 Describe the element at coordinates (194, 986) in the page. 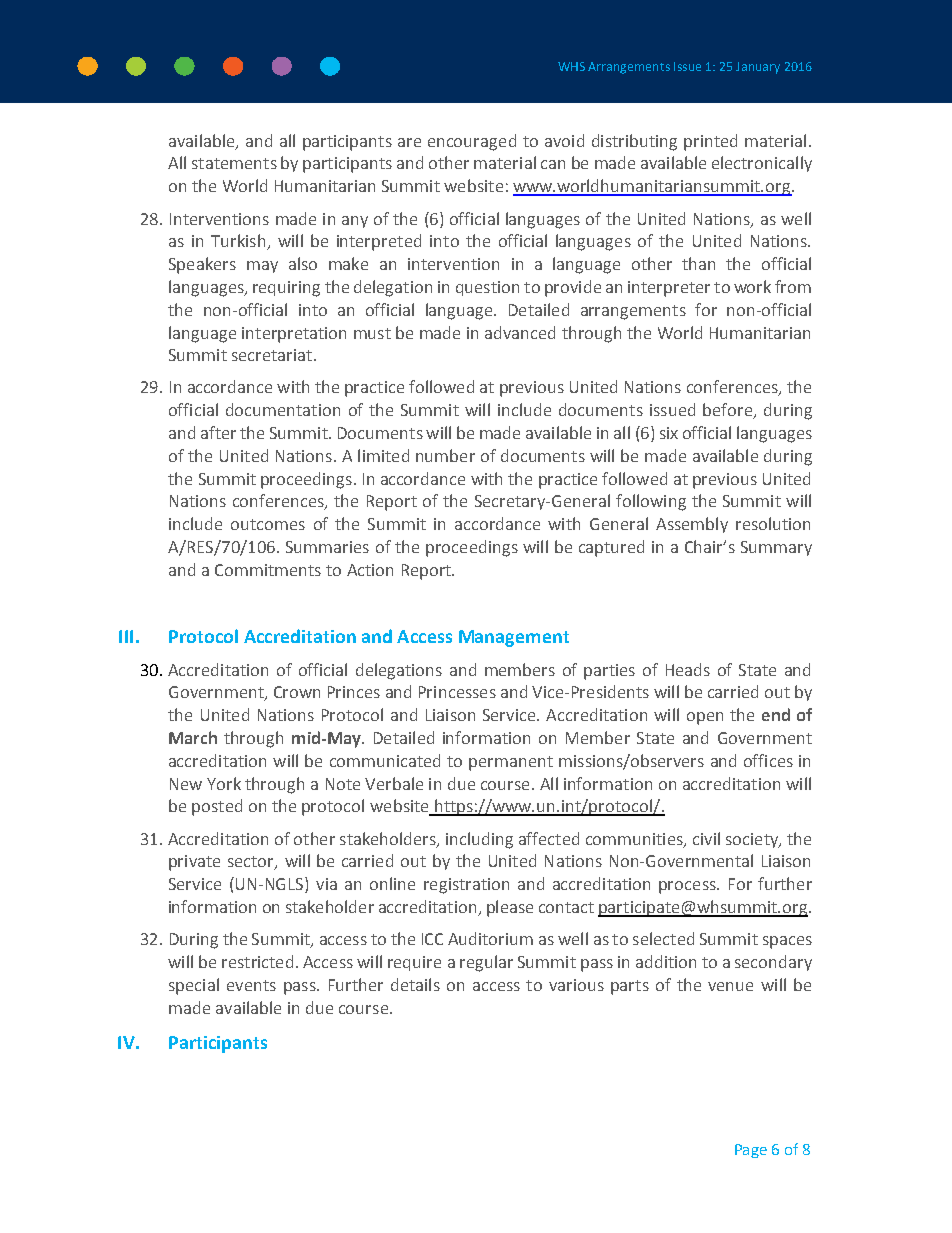

I see `special` at that location.
